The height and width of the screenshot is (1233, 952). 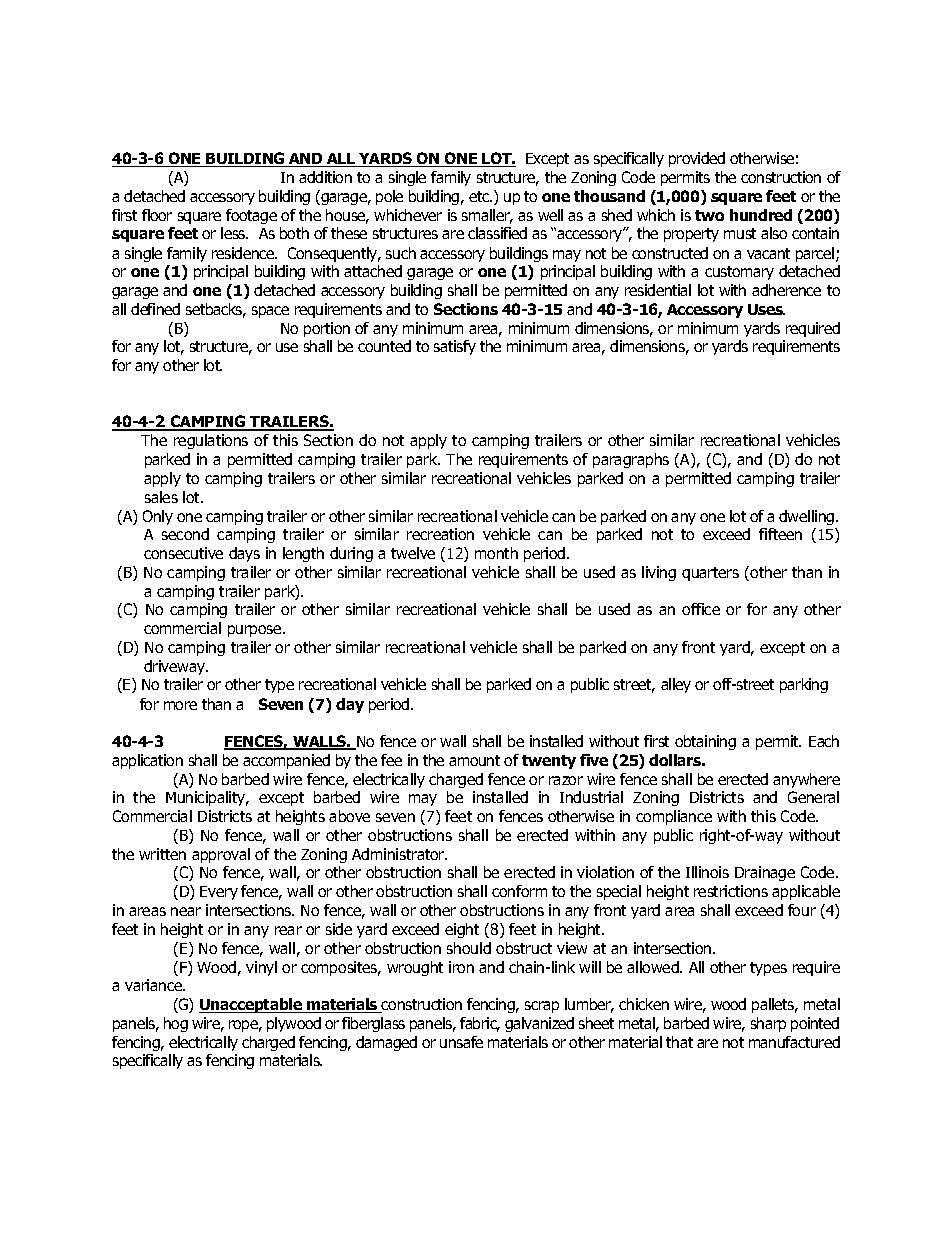 What do you see at coordinates (701, 609) in the screenshot?
I see `office` at bounding box center [701, 609].
